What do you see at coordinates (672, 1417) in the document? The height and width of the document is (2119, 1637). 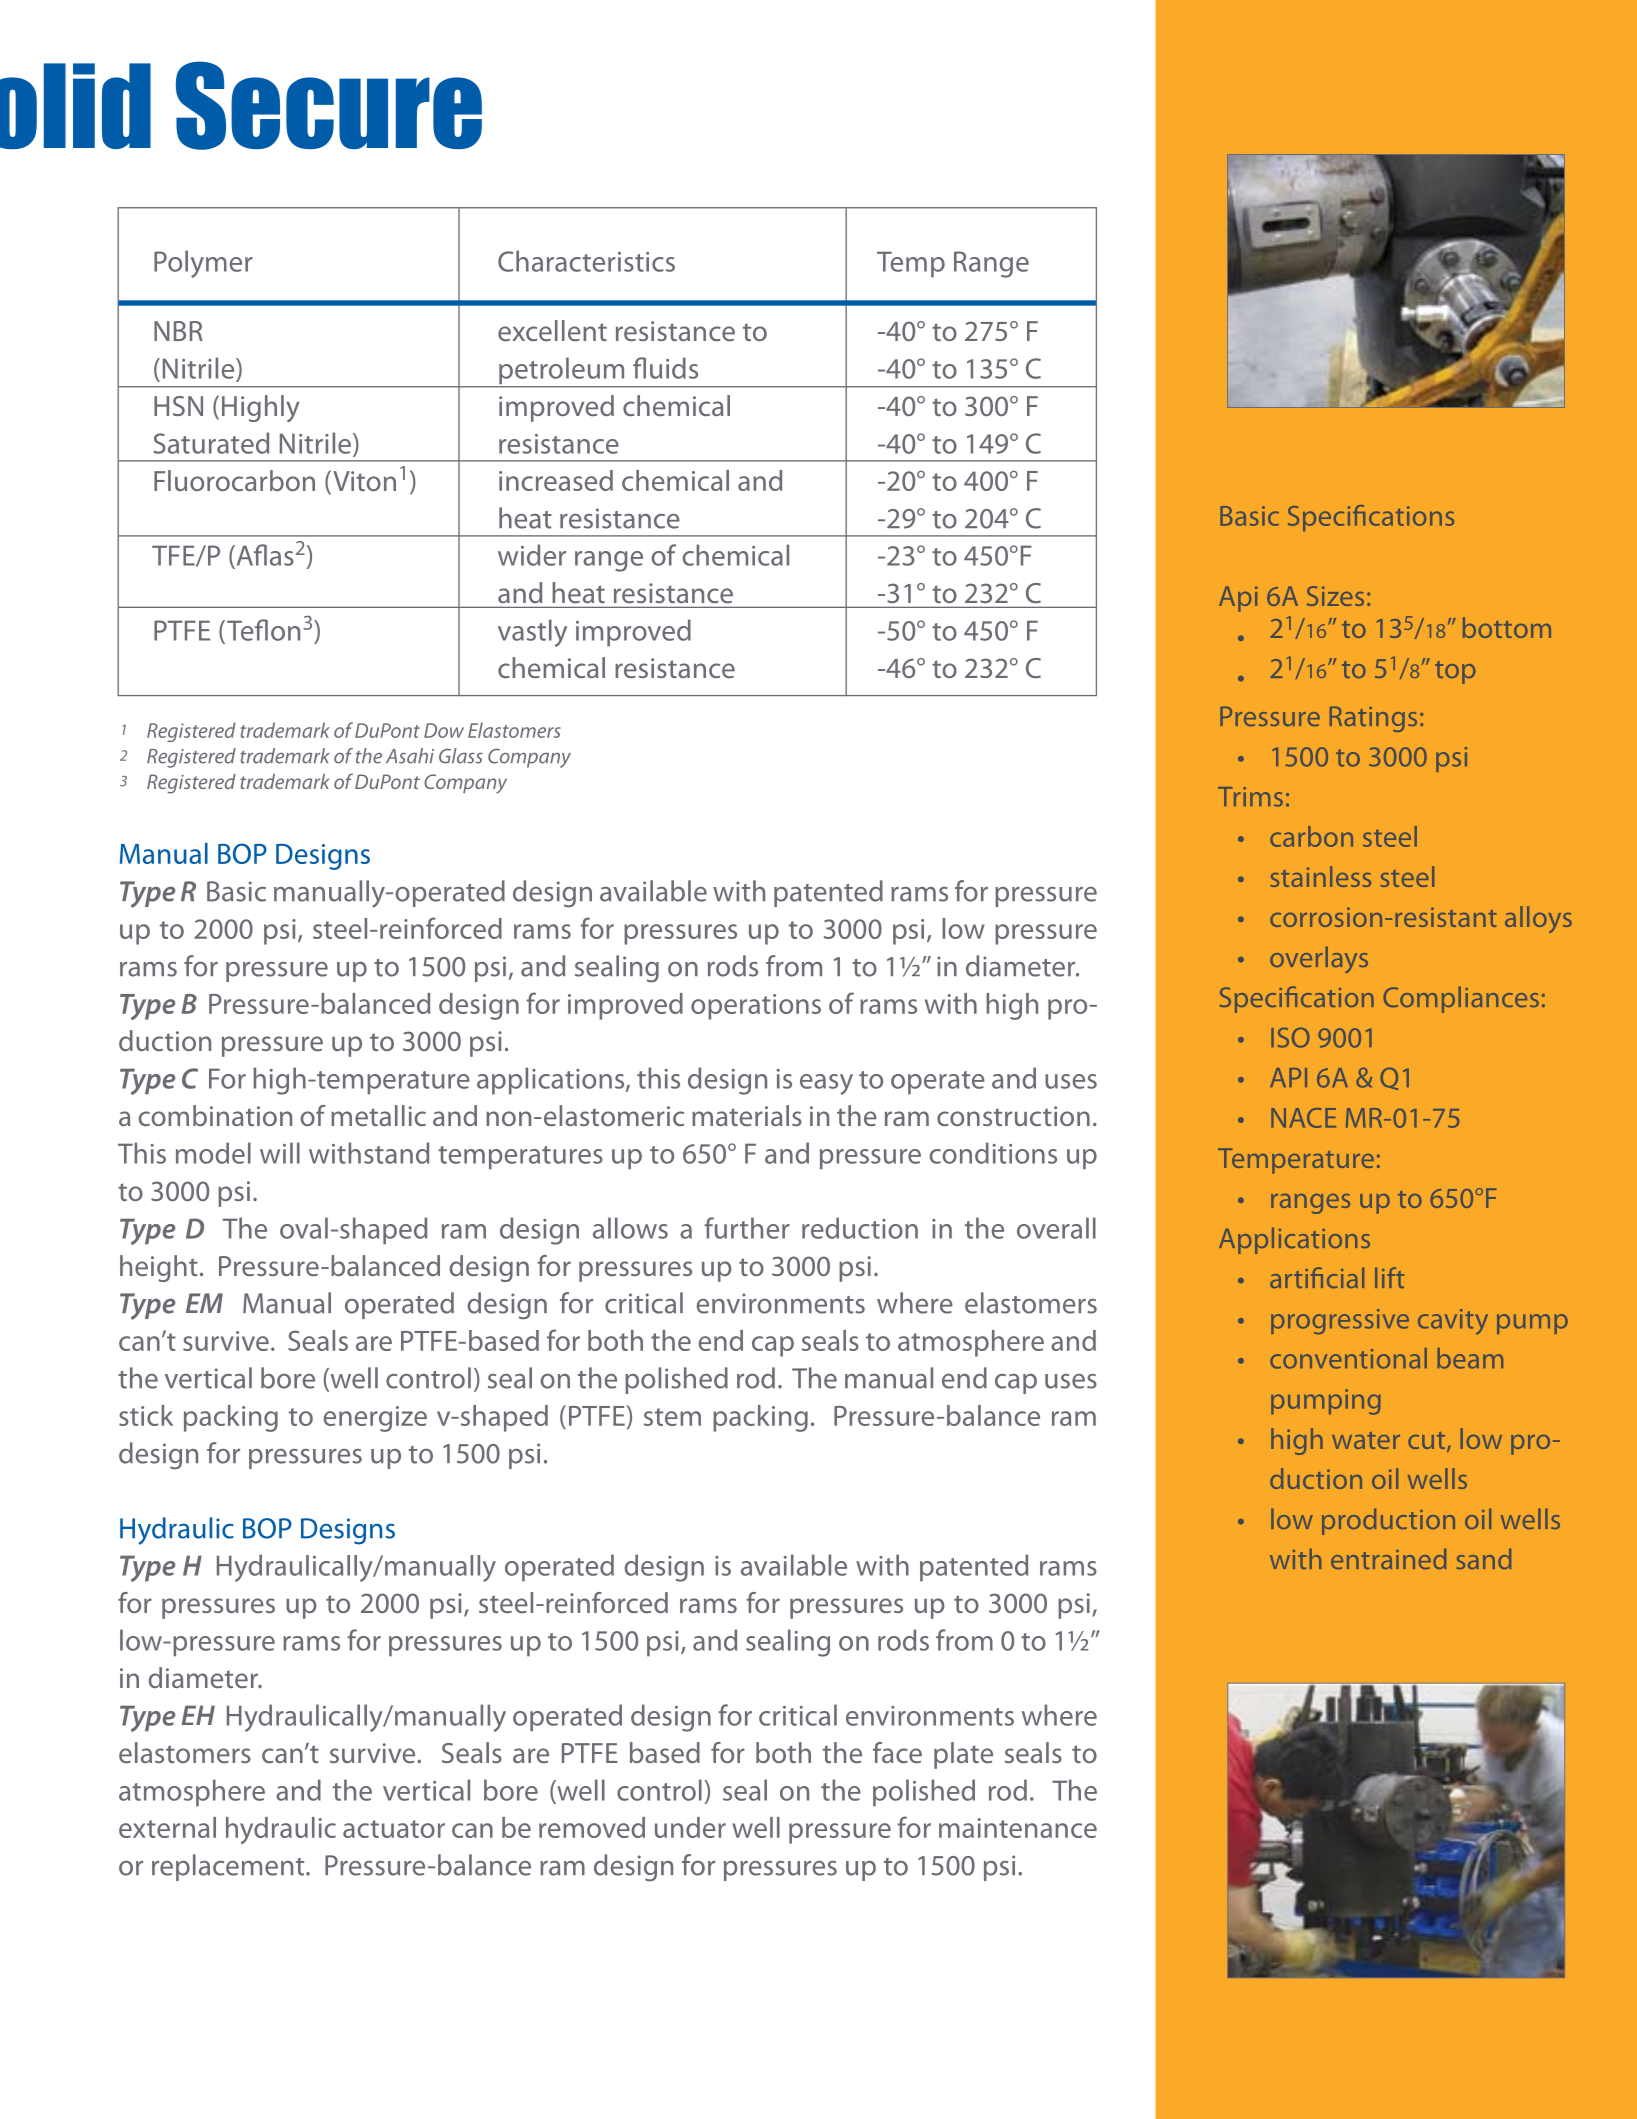 I see `stem` at bounding box center [672, 1417].
